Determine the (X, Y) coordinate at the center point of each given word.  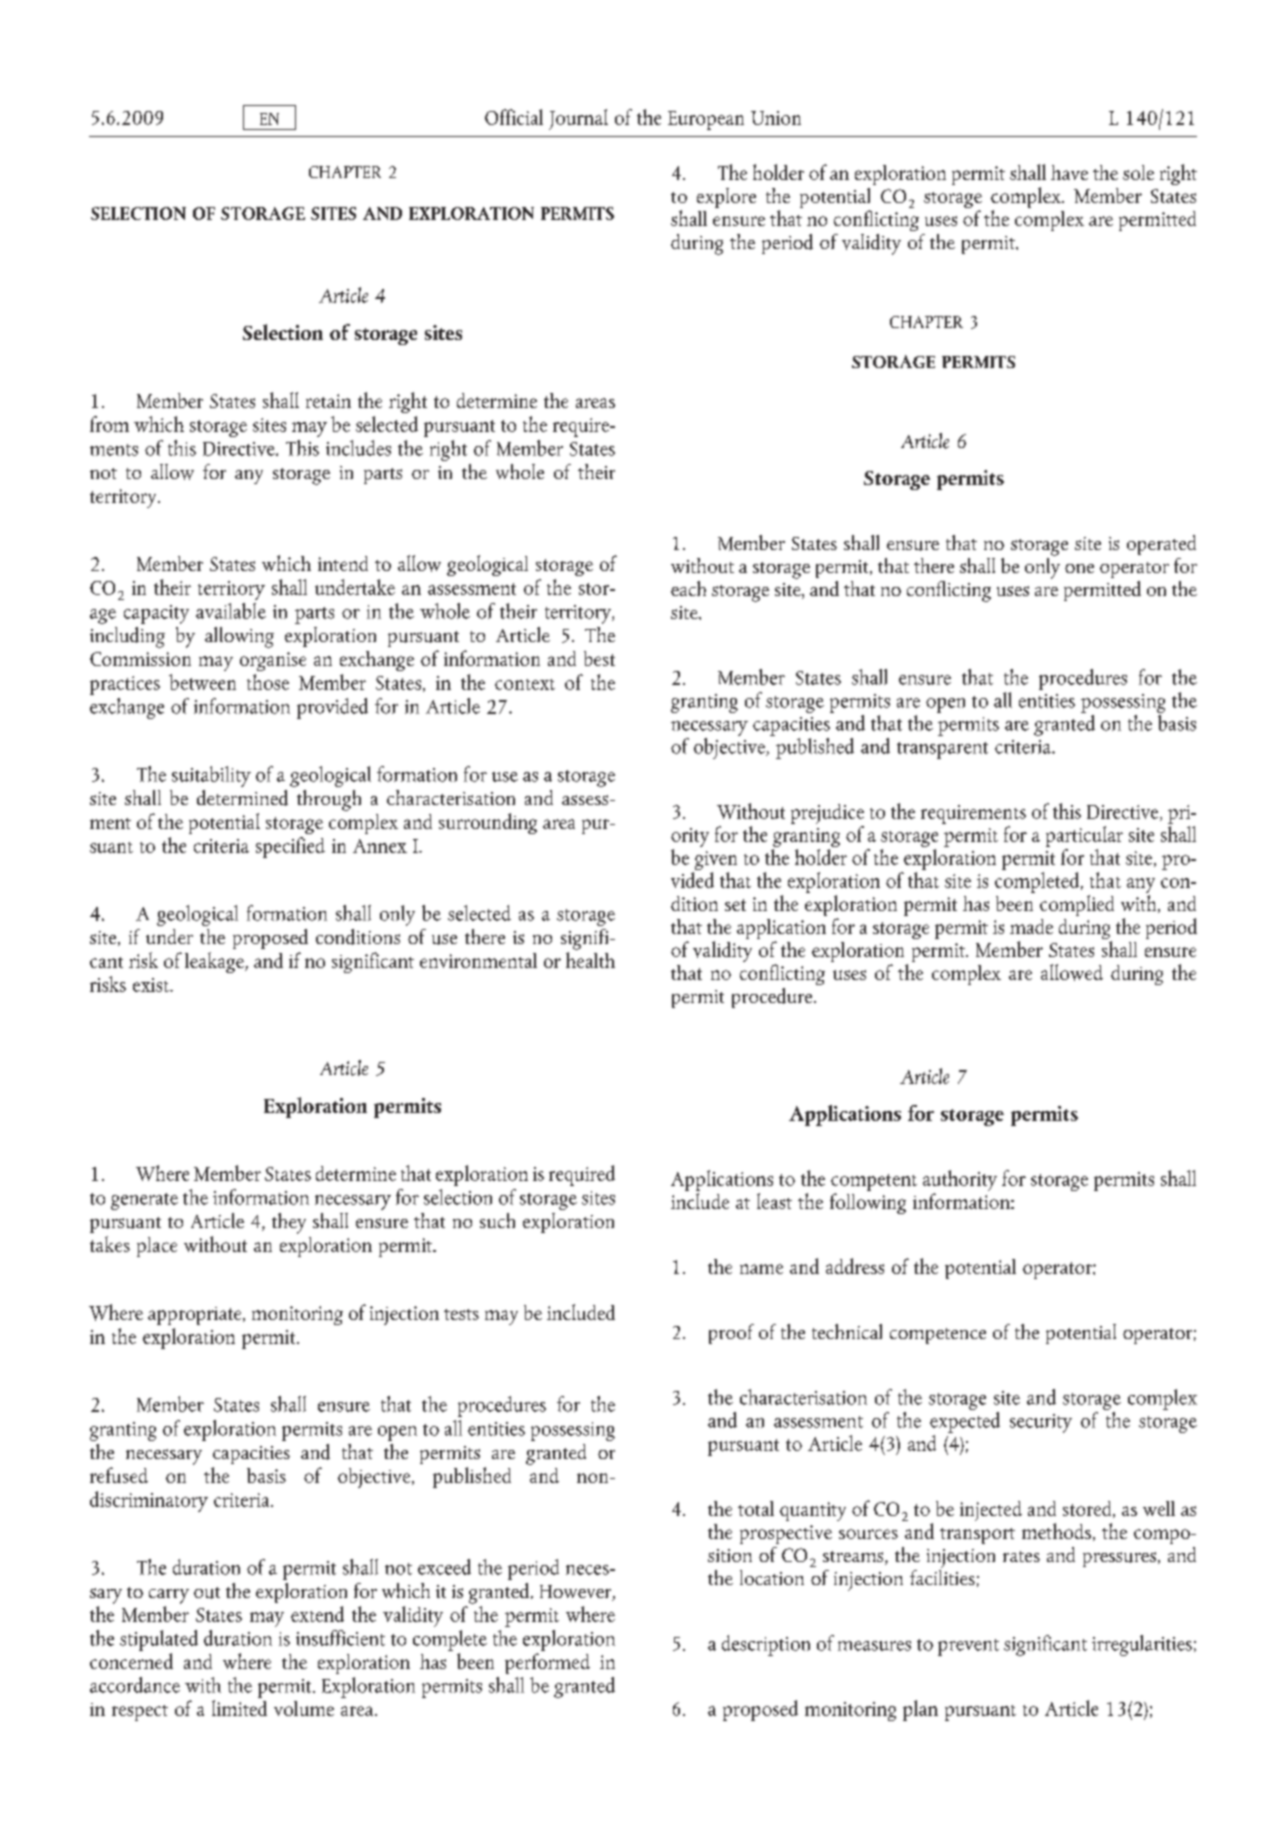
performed (547, 1663)
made (1031, 926)
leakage (215, 962)
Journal (578, 119)
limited (239, 1708)
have (1069, 172)
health (590, 960)
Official (514, 117)
